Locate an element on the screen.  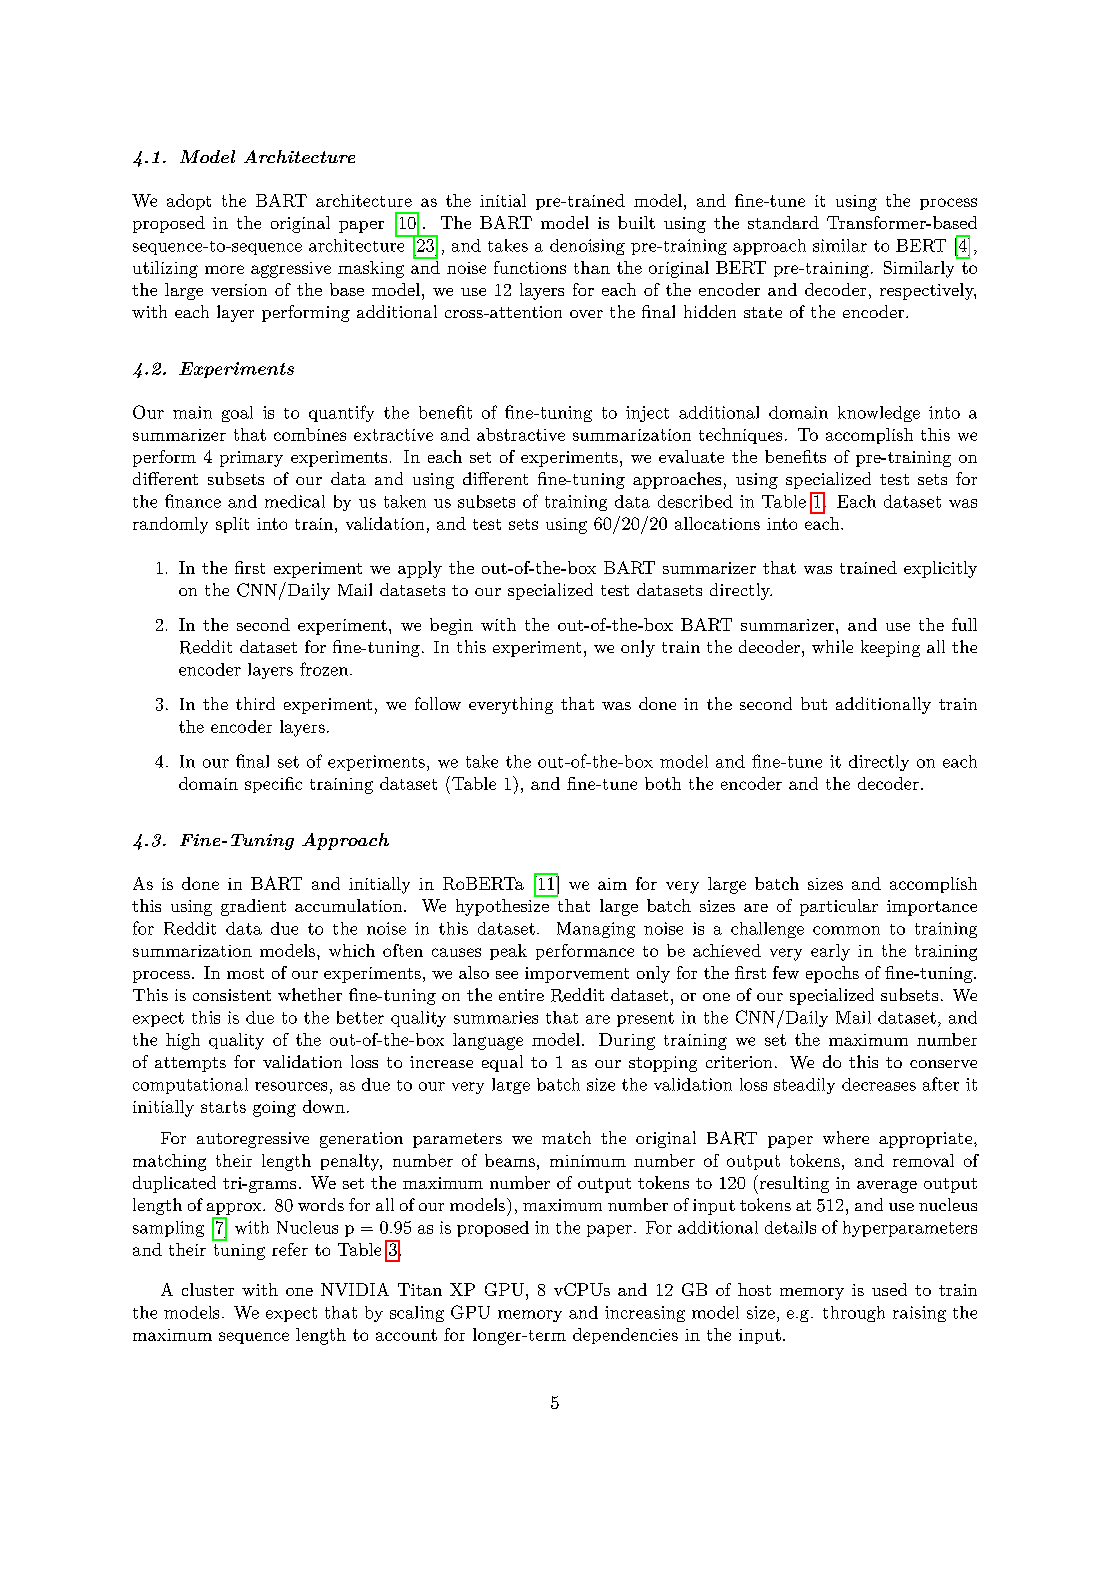
consistent is located at coordinates (232, 995).
